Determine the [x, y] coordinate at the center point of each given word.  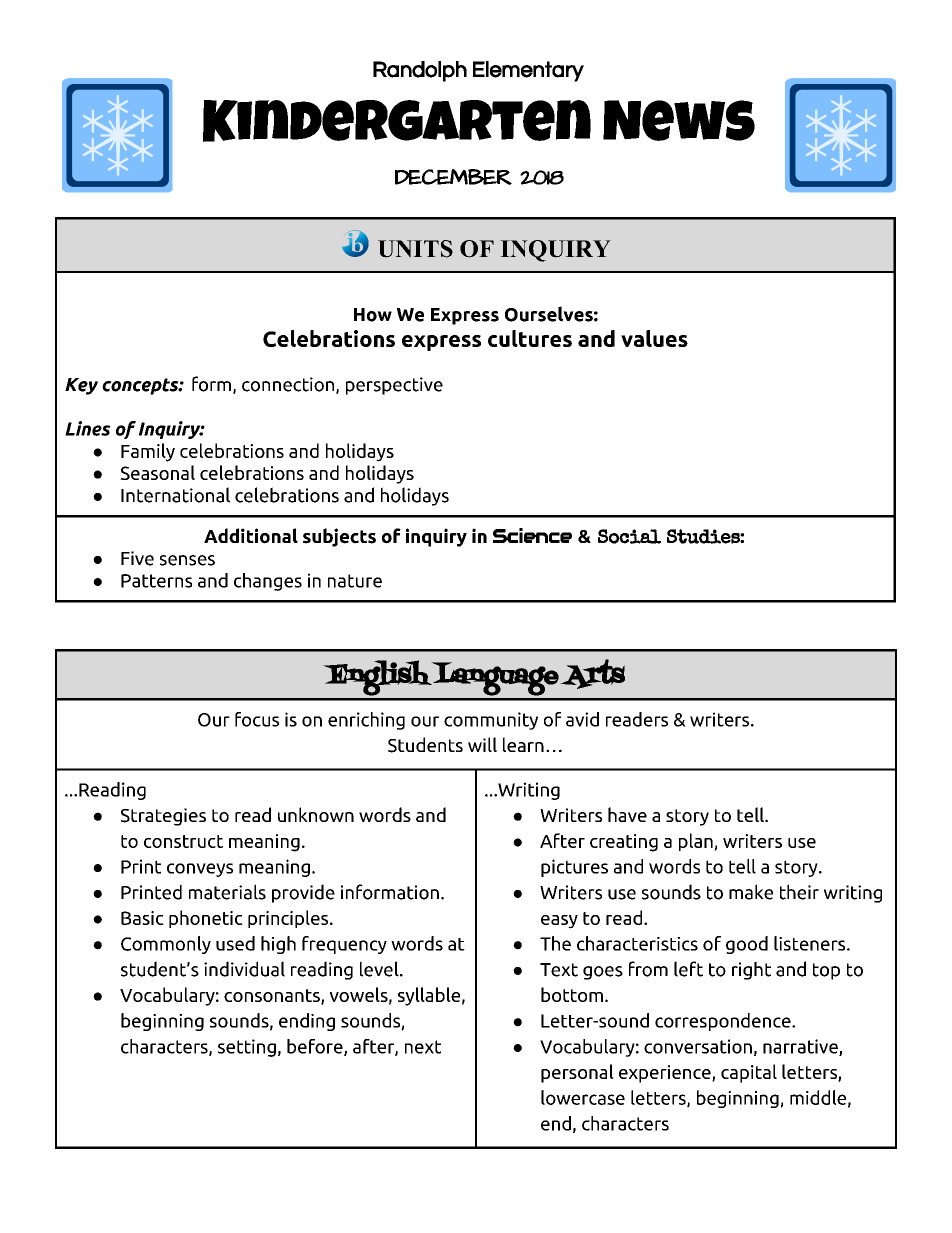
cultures [530, 338]
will [482, 744]
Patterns [156, 581]
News [679, 120]
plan [697, 842]
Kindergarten [397, 121]
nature [355, 581]
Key [81, 386]
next [423, 1047]
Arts [592, 674]
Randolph [420, 71]
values [654, 338]
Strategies [163, 817]
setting [247, 1048]
